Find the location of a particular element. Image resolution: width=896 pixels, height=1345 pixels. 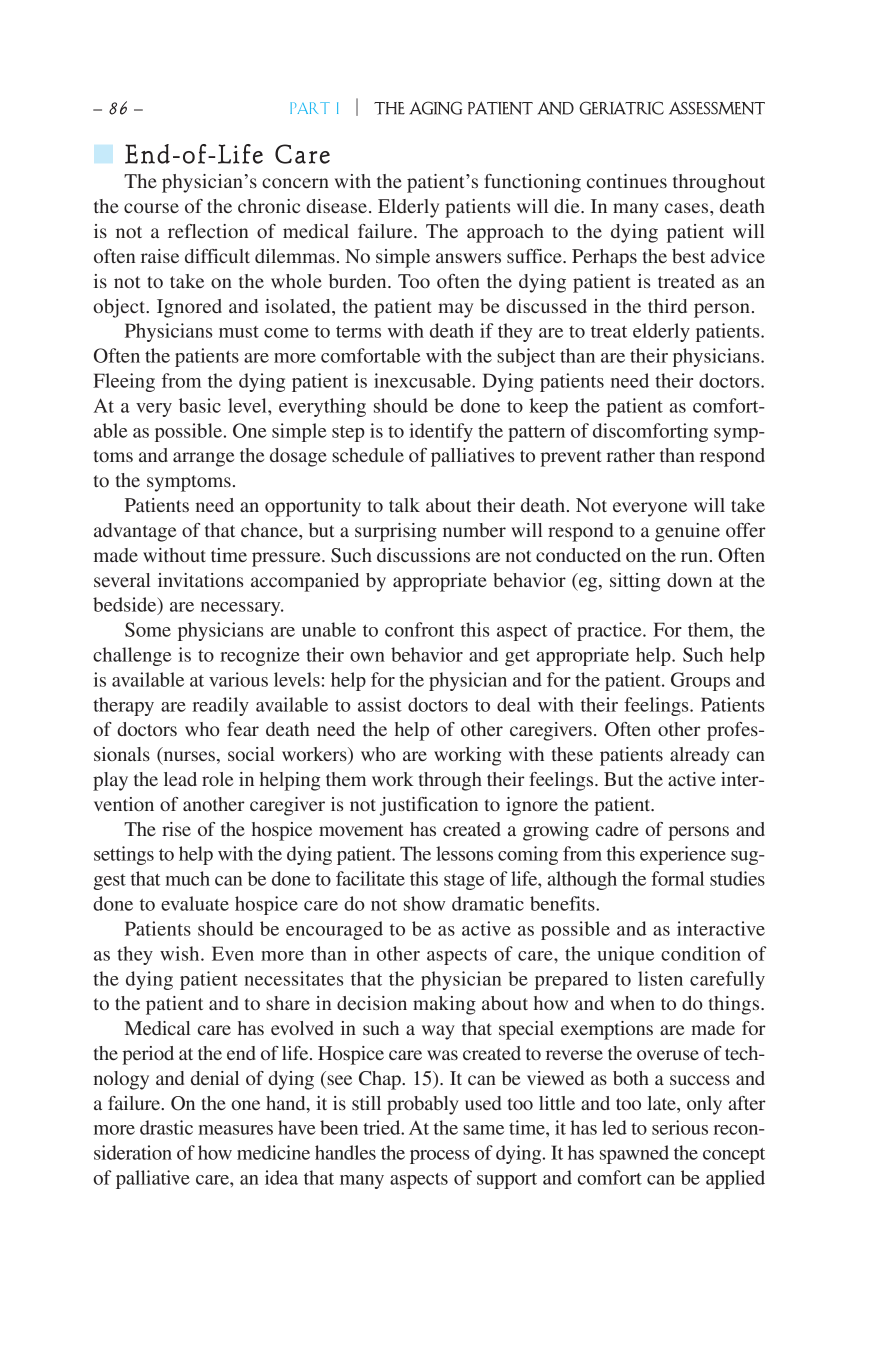

process is located at coordinates (439, 1157).
